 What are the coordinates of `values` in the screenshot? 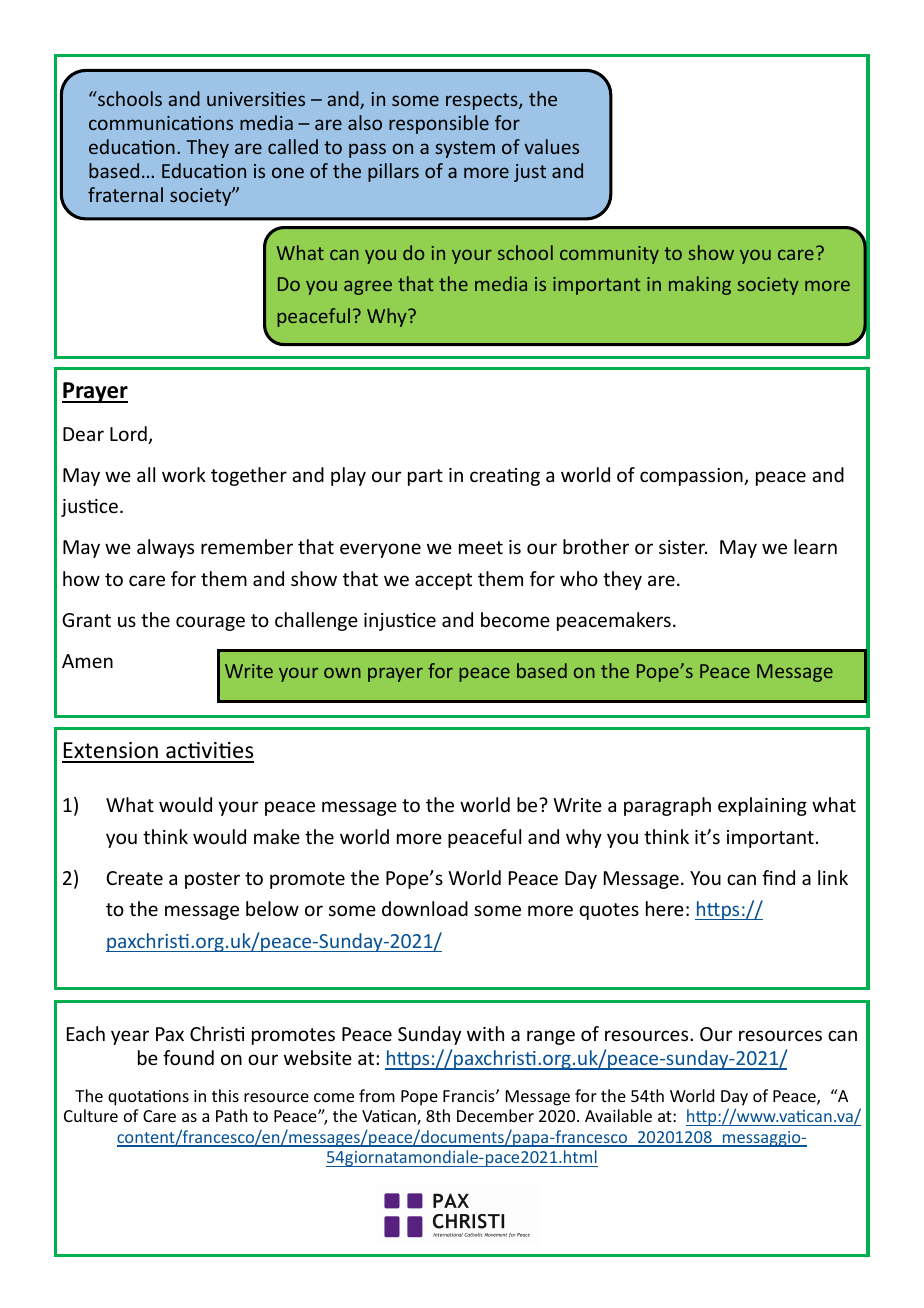 It's located at (551, 146).
